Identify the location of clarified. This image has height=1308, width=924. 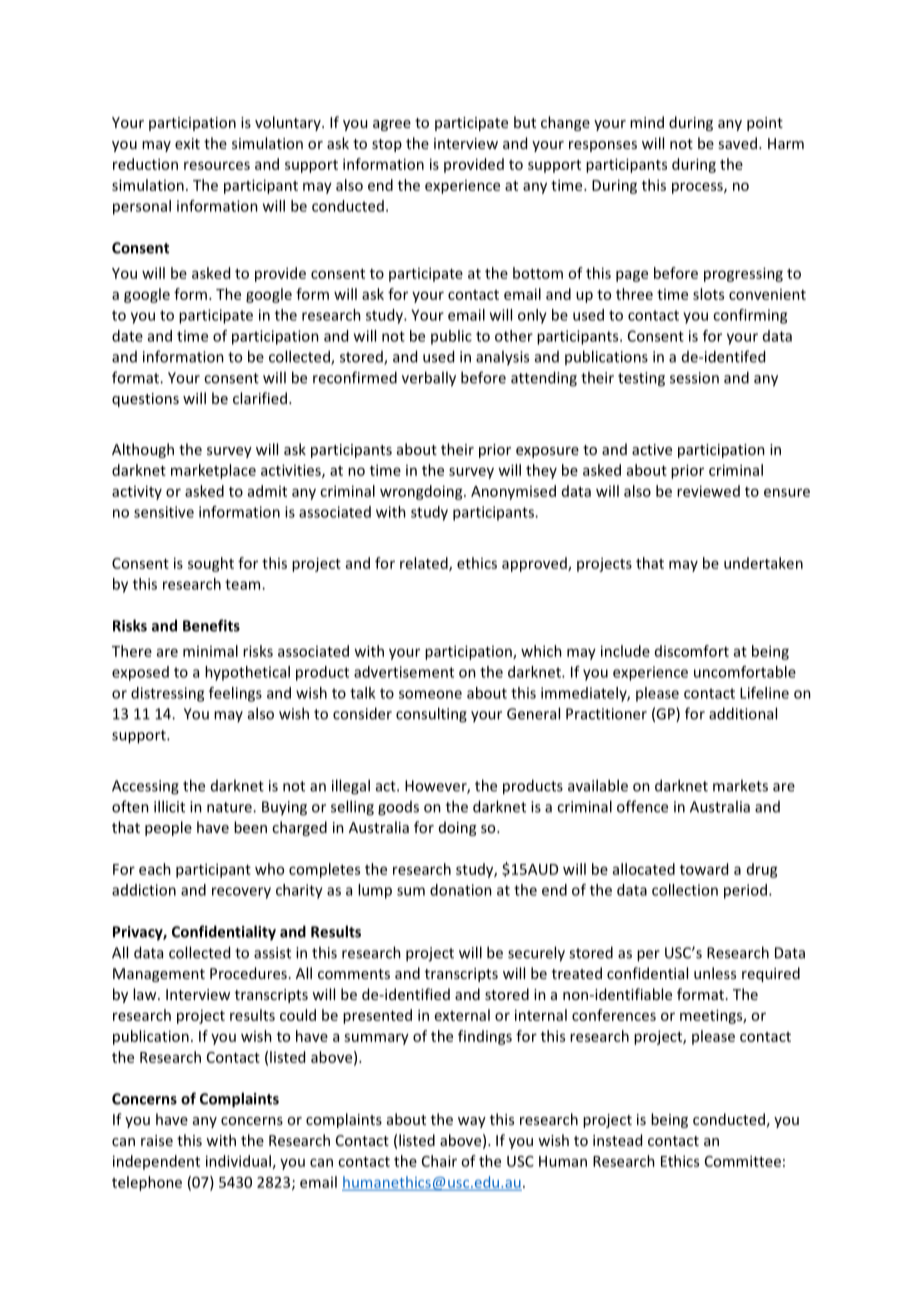
(260, 398).
